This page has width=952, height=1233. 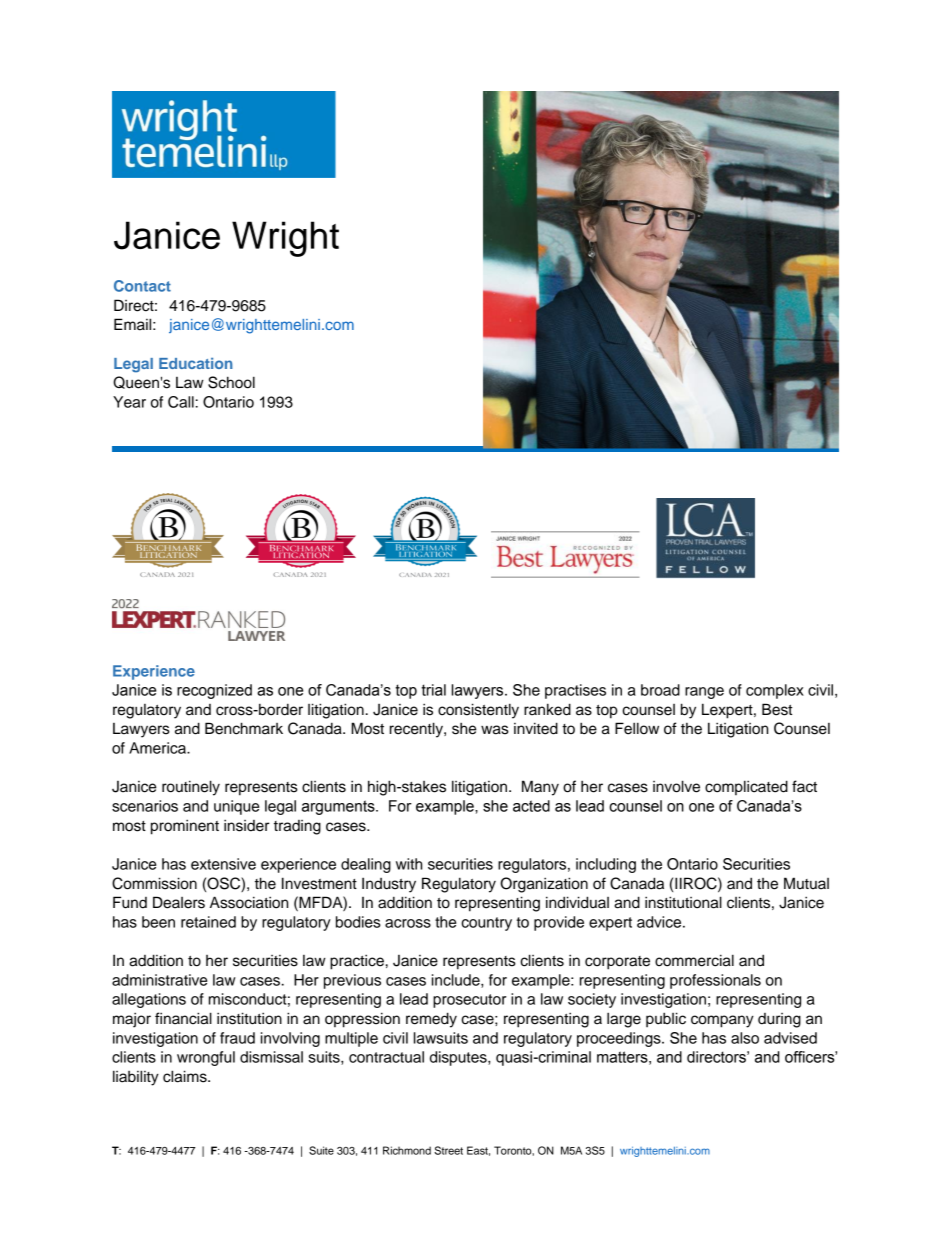 I want to click on claims, so click(x=186, y=1076).
